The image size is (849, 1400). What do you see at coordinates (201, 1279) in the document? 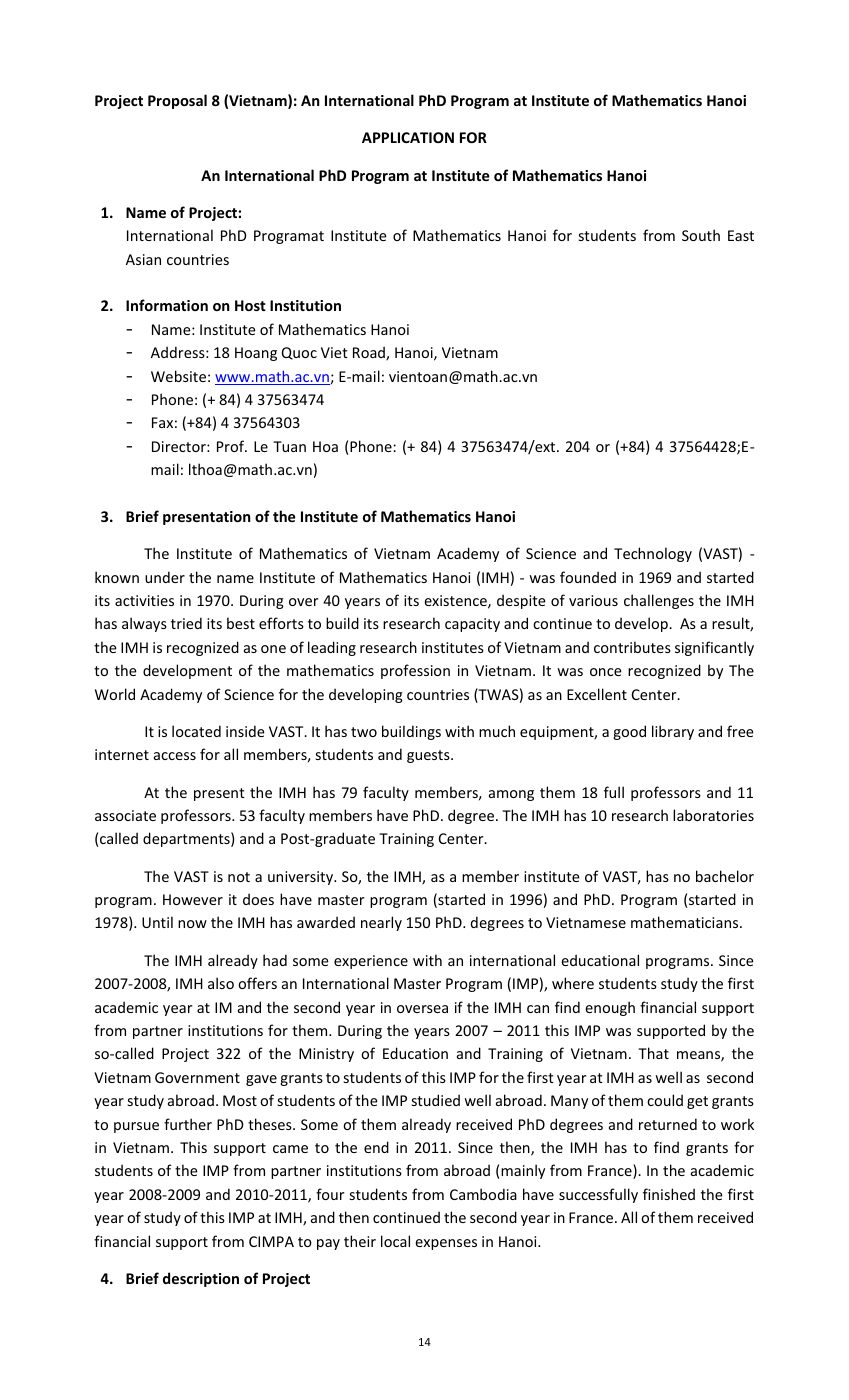
I see `description` at bounding box center [201, 1279].
